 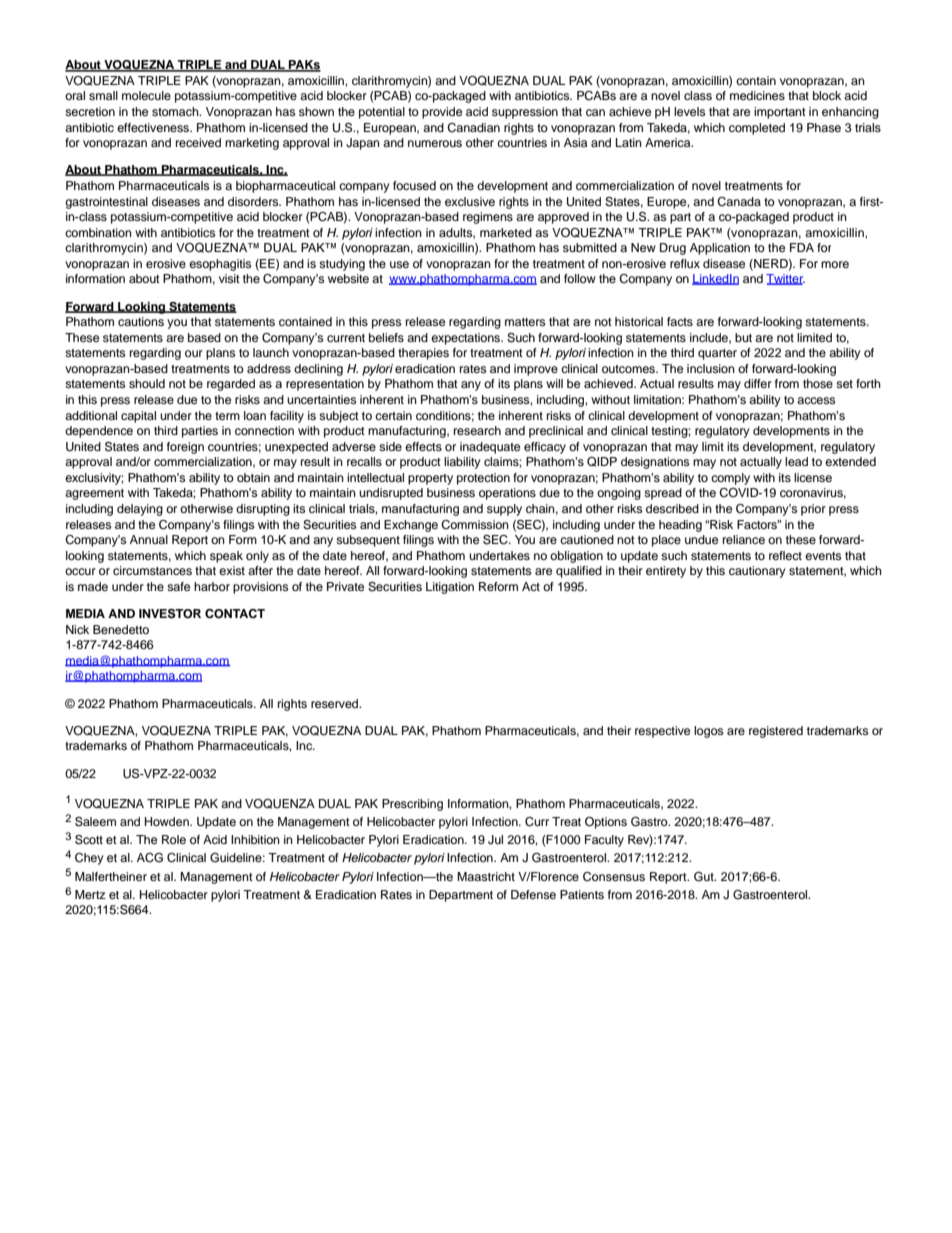 What do you see at coordinates (758, 383) in the screenshot?
I see `differ` at bounding box center [758, 383].
